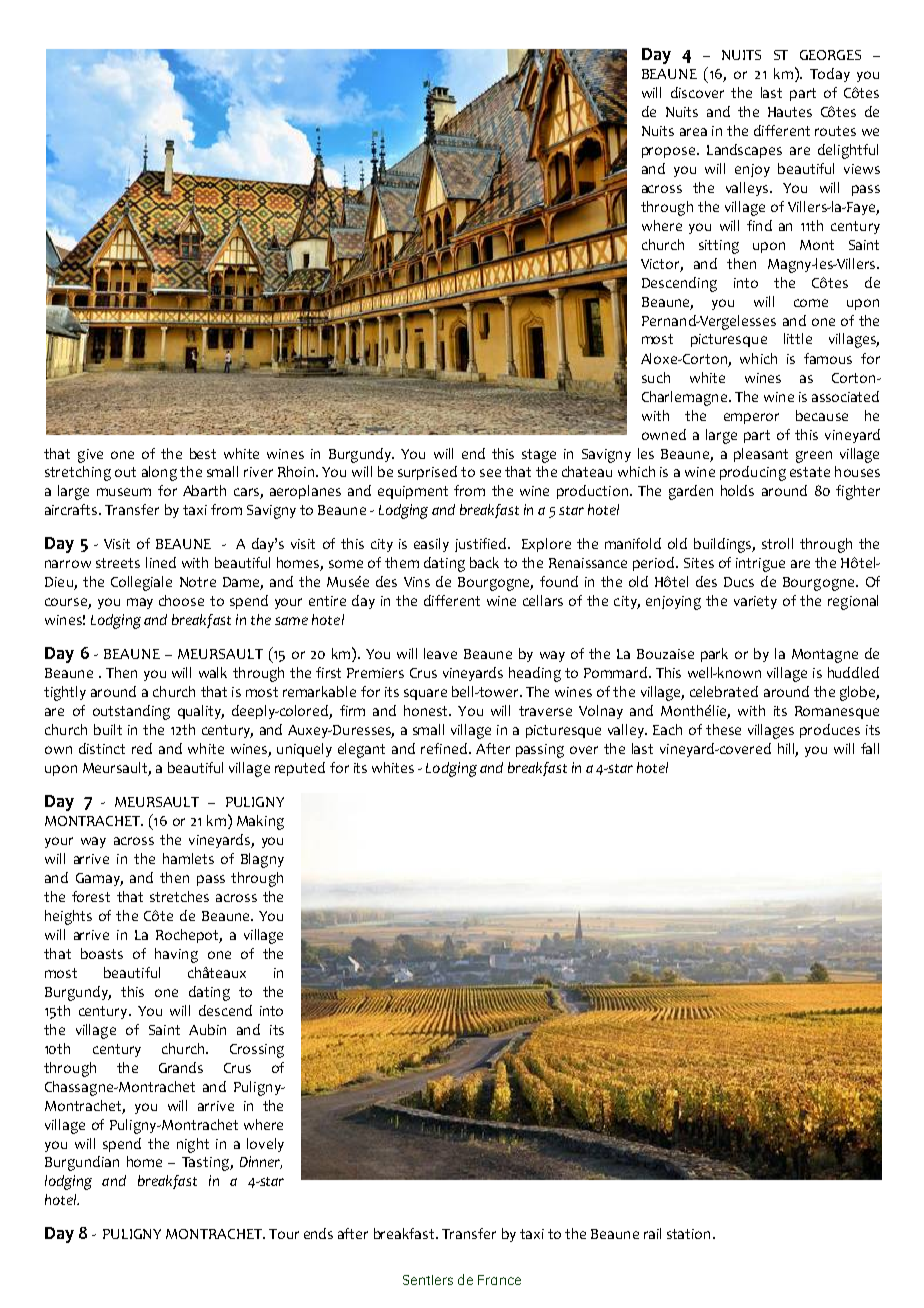 The height and width of the screenshot is (1308, 924). Describe the element at coordinates (203, 453) in the screenshot. I see `best` at that location.
